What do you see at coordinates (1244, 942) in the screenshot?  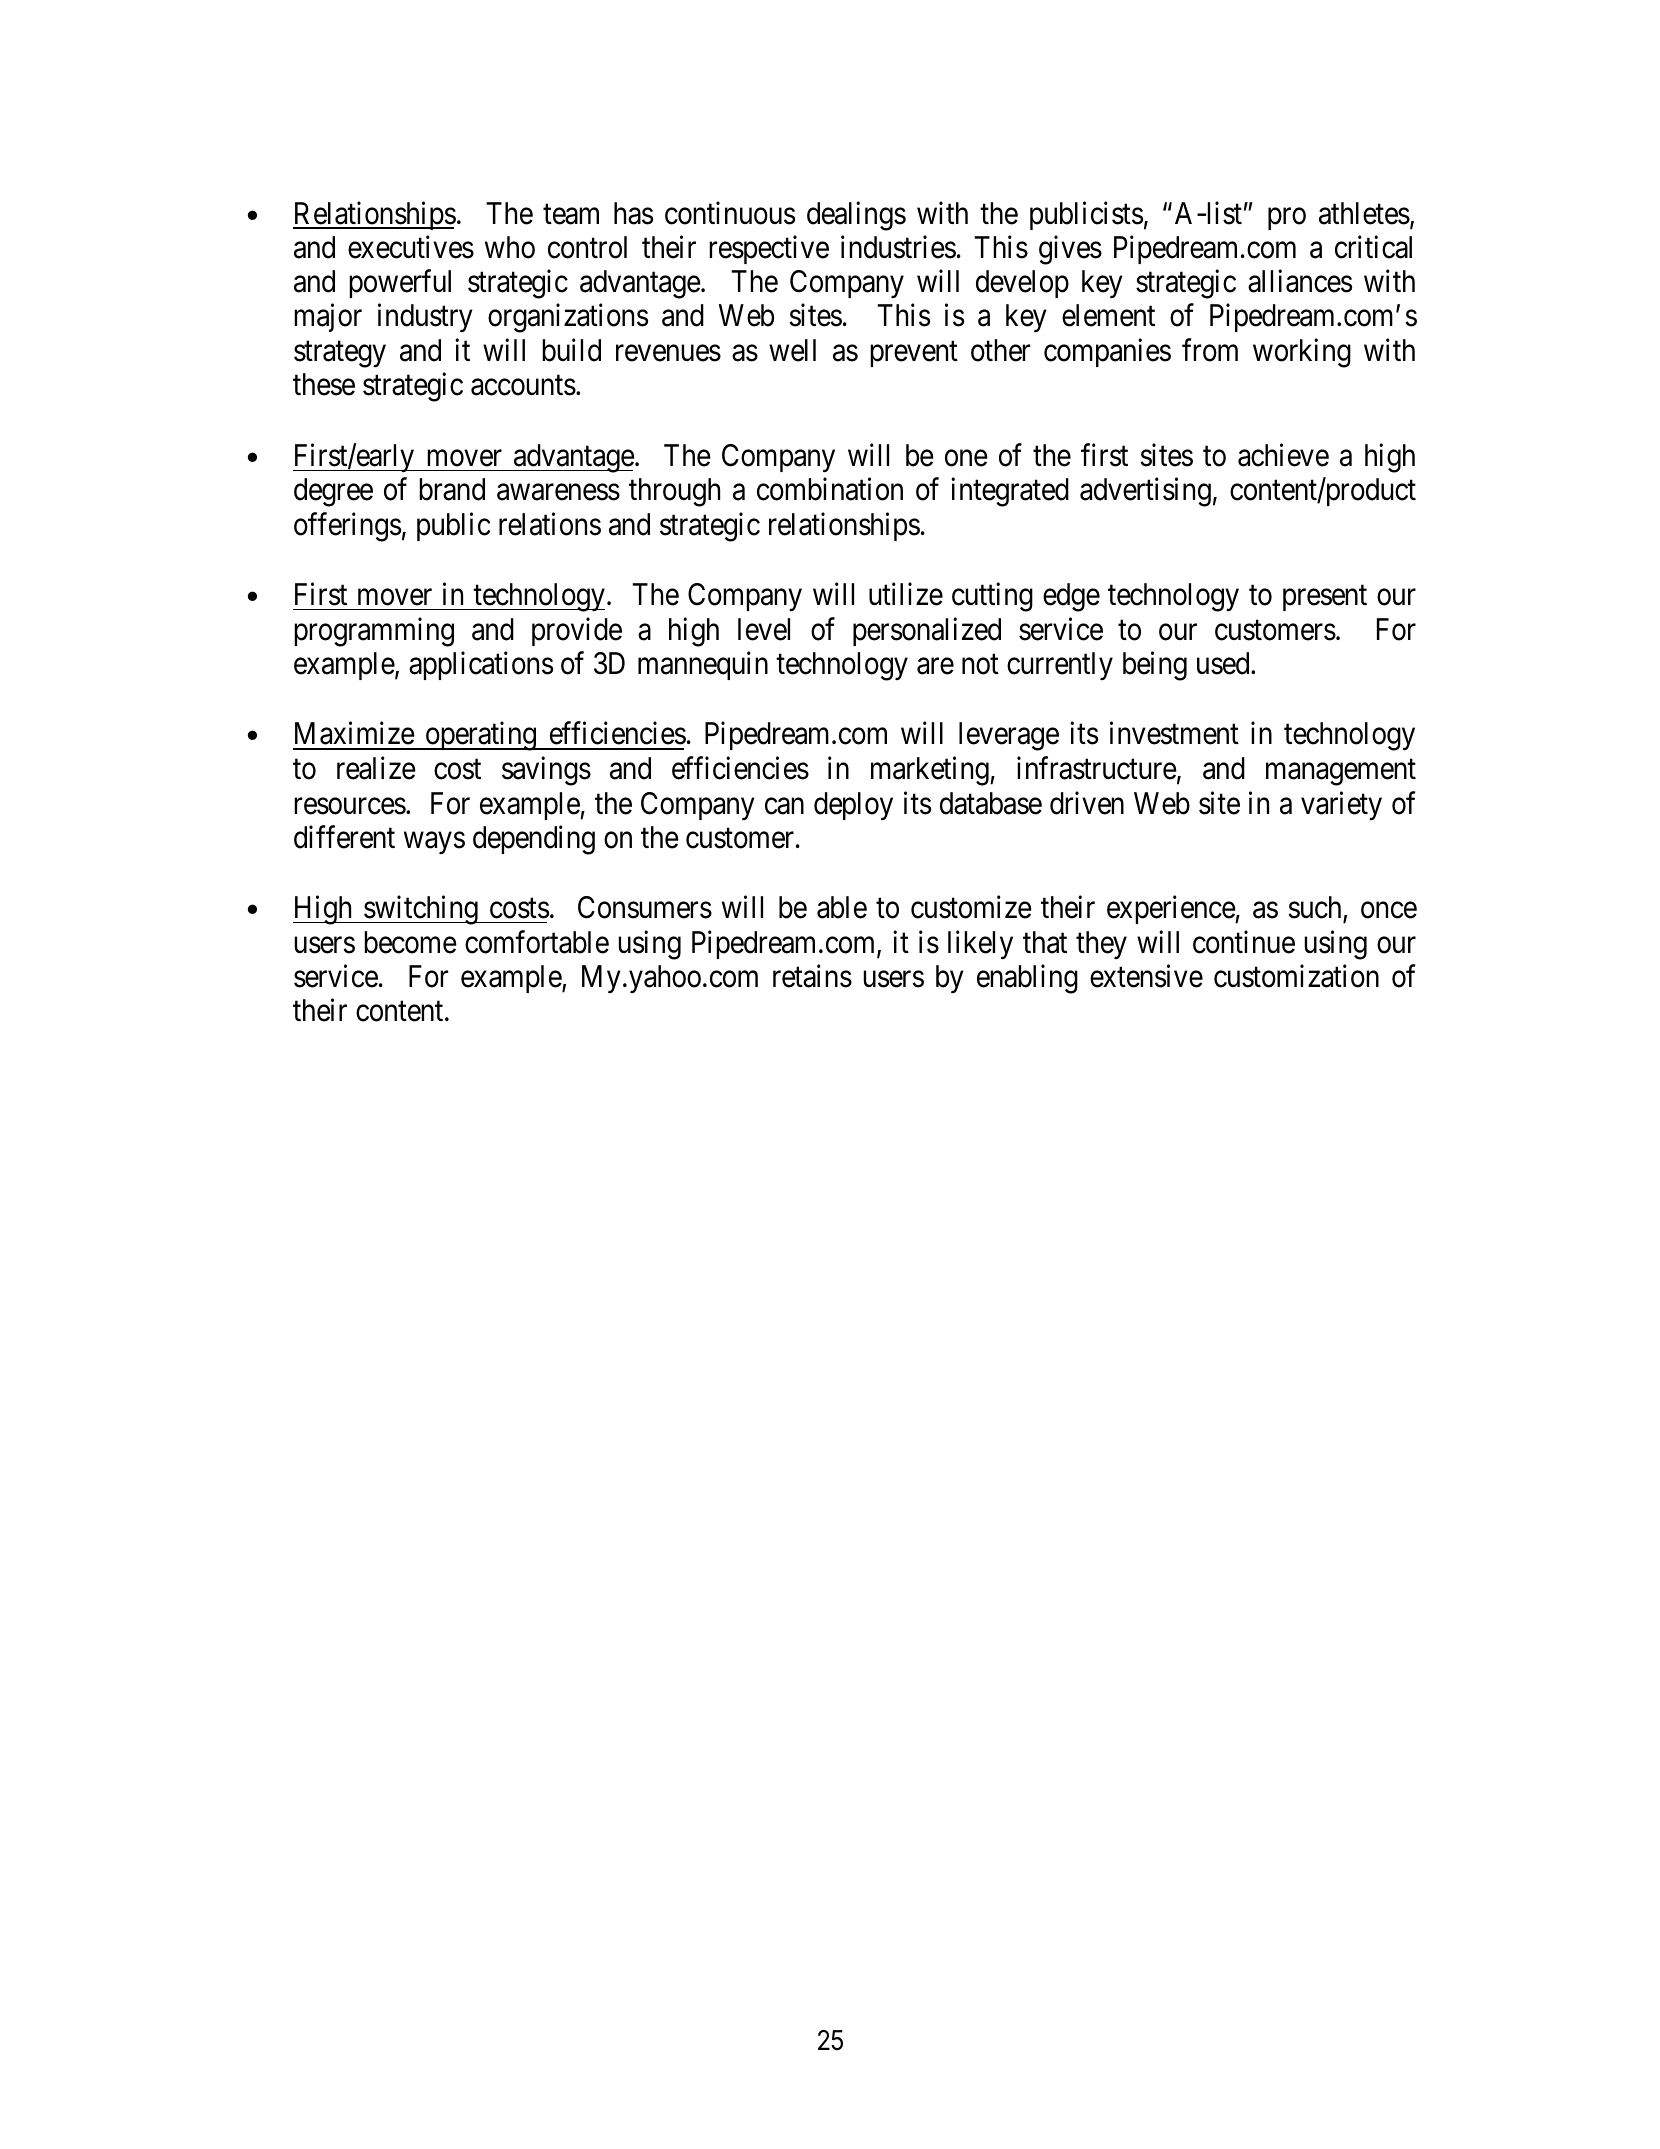 I see `continue` at bounding box center [1244, 942].
